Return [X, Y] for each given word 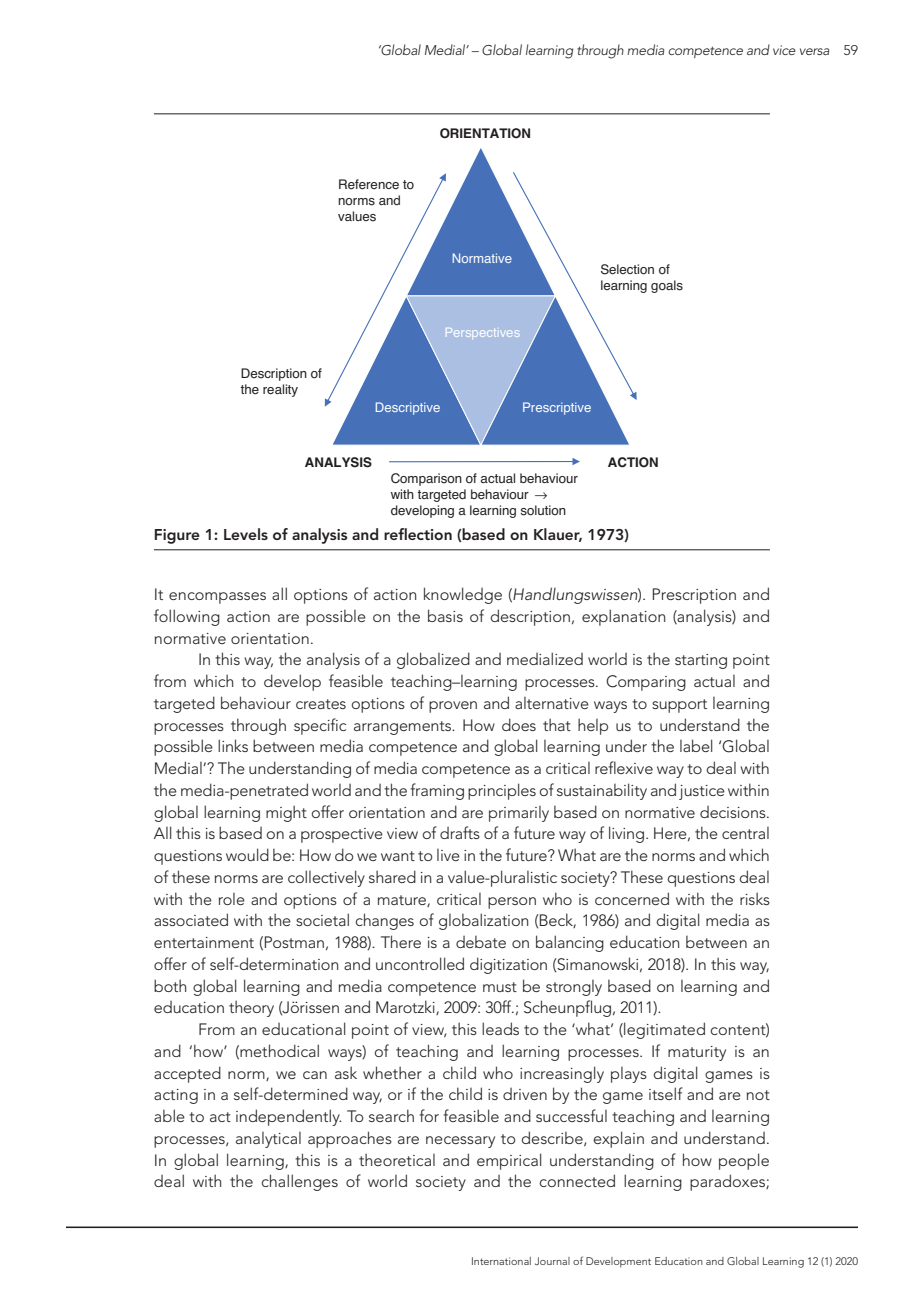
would [247, 854]
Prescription [694, 596]
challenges [299, 1182]
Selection [627, 269]
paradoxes [728, 1182]
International [501, 1261]
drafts [460, 832]
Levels [246, 534]
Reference [369, 184]
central [745, 833]
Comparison [426, 479]
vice [784, 50]
